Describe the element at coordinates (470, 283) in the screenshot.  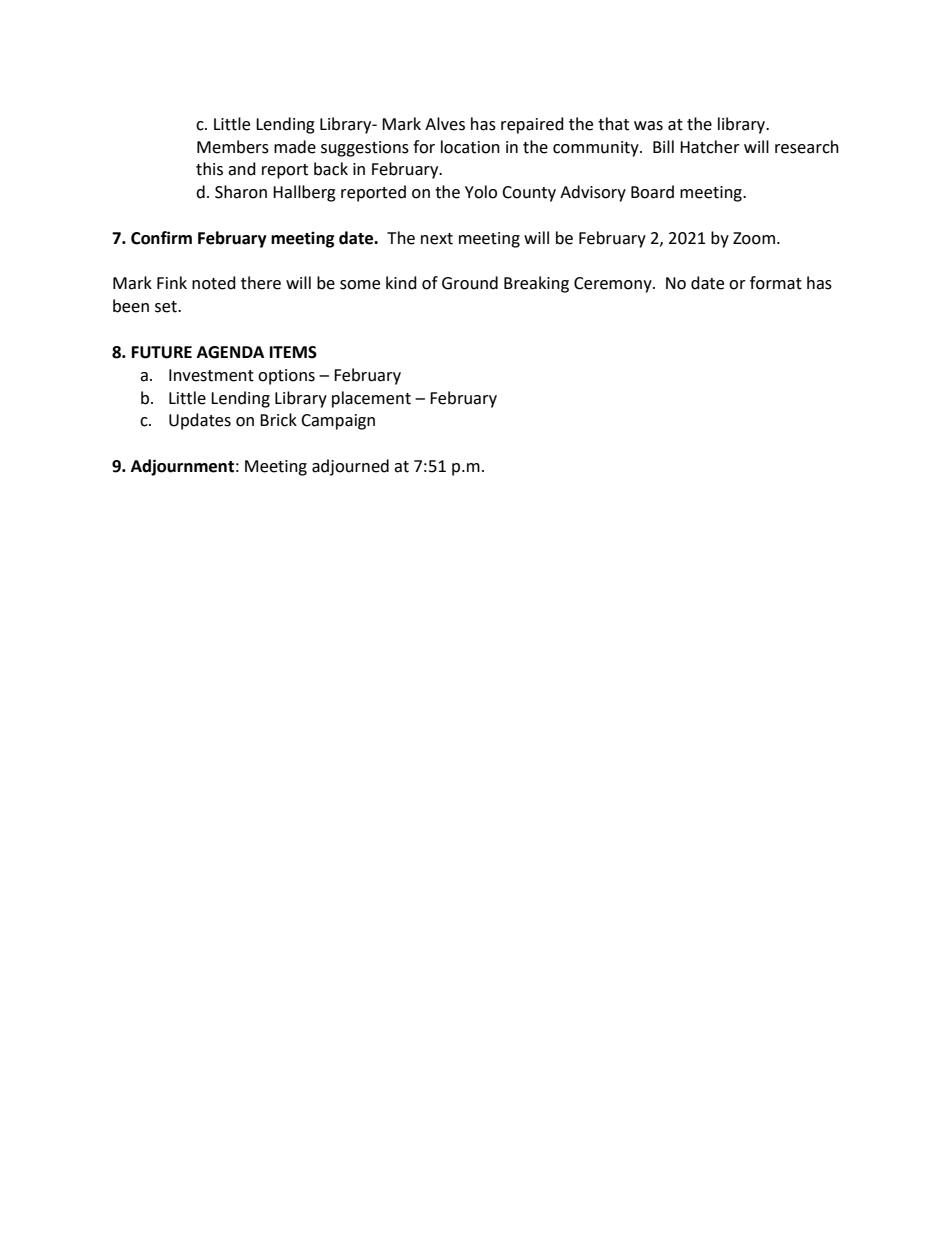
I see `Ground` at that location.
